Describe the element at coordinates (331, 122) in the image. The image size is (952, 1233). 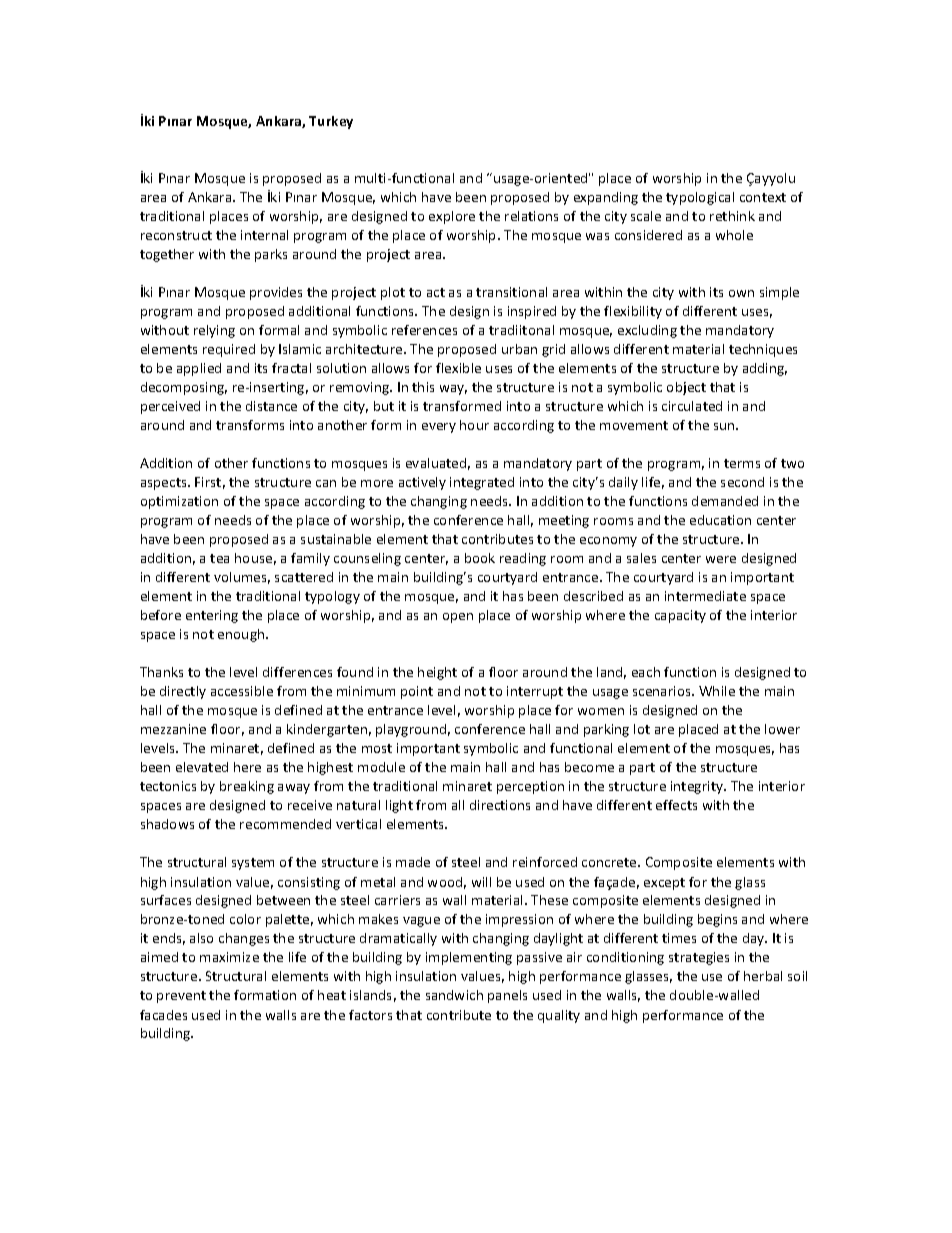
I see `Turkey` at that location.
